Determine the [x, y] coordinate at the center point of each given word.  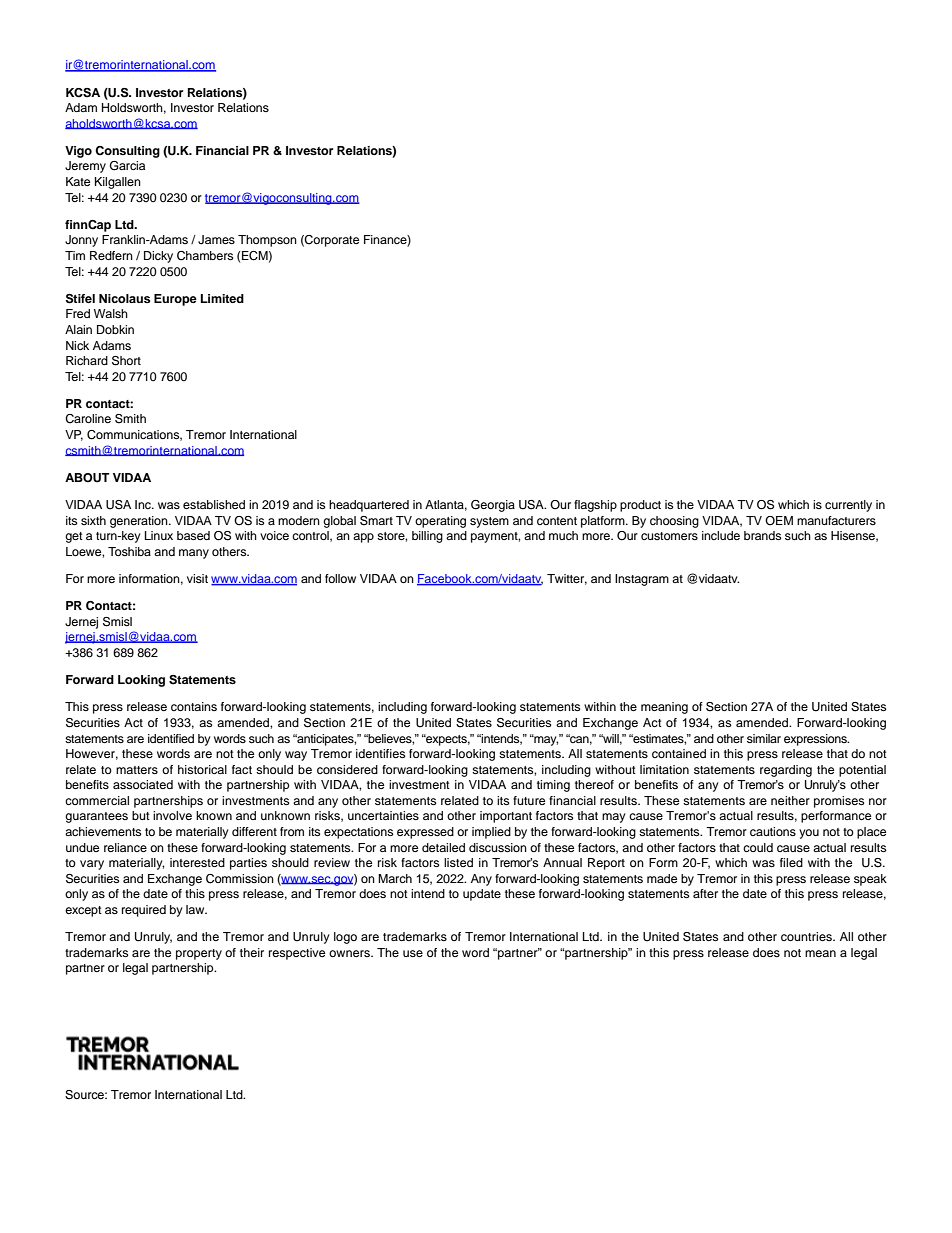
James [216, 240]
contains [194, 706]
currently [848, 506]
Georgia [493, 506]
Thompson [267, 241]
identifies [380, 753]
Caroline [88, 419]
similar [764, 738]
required [144, 911]
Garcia [127, 166]
